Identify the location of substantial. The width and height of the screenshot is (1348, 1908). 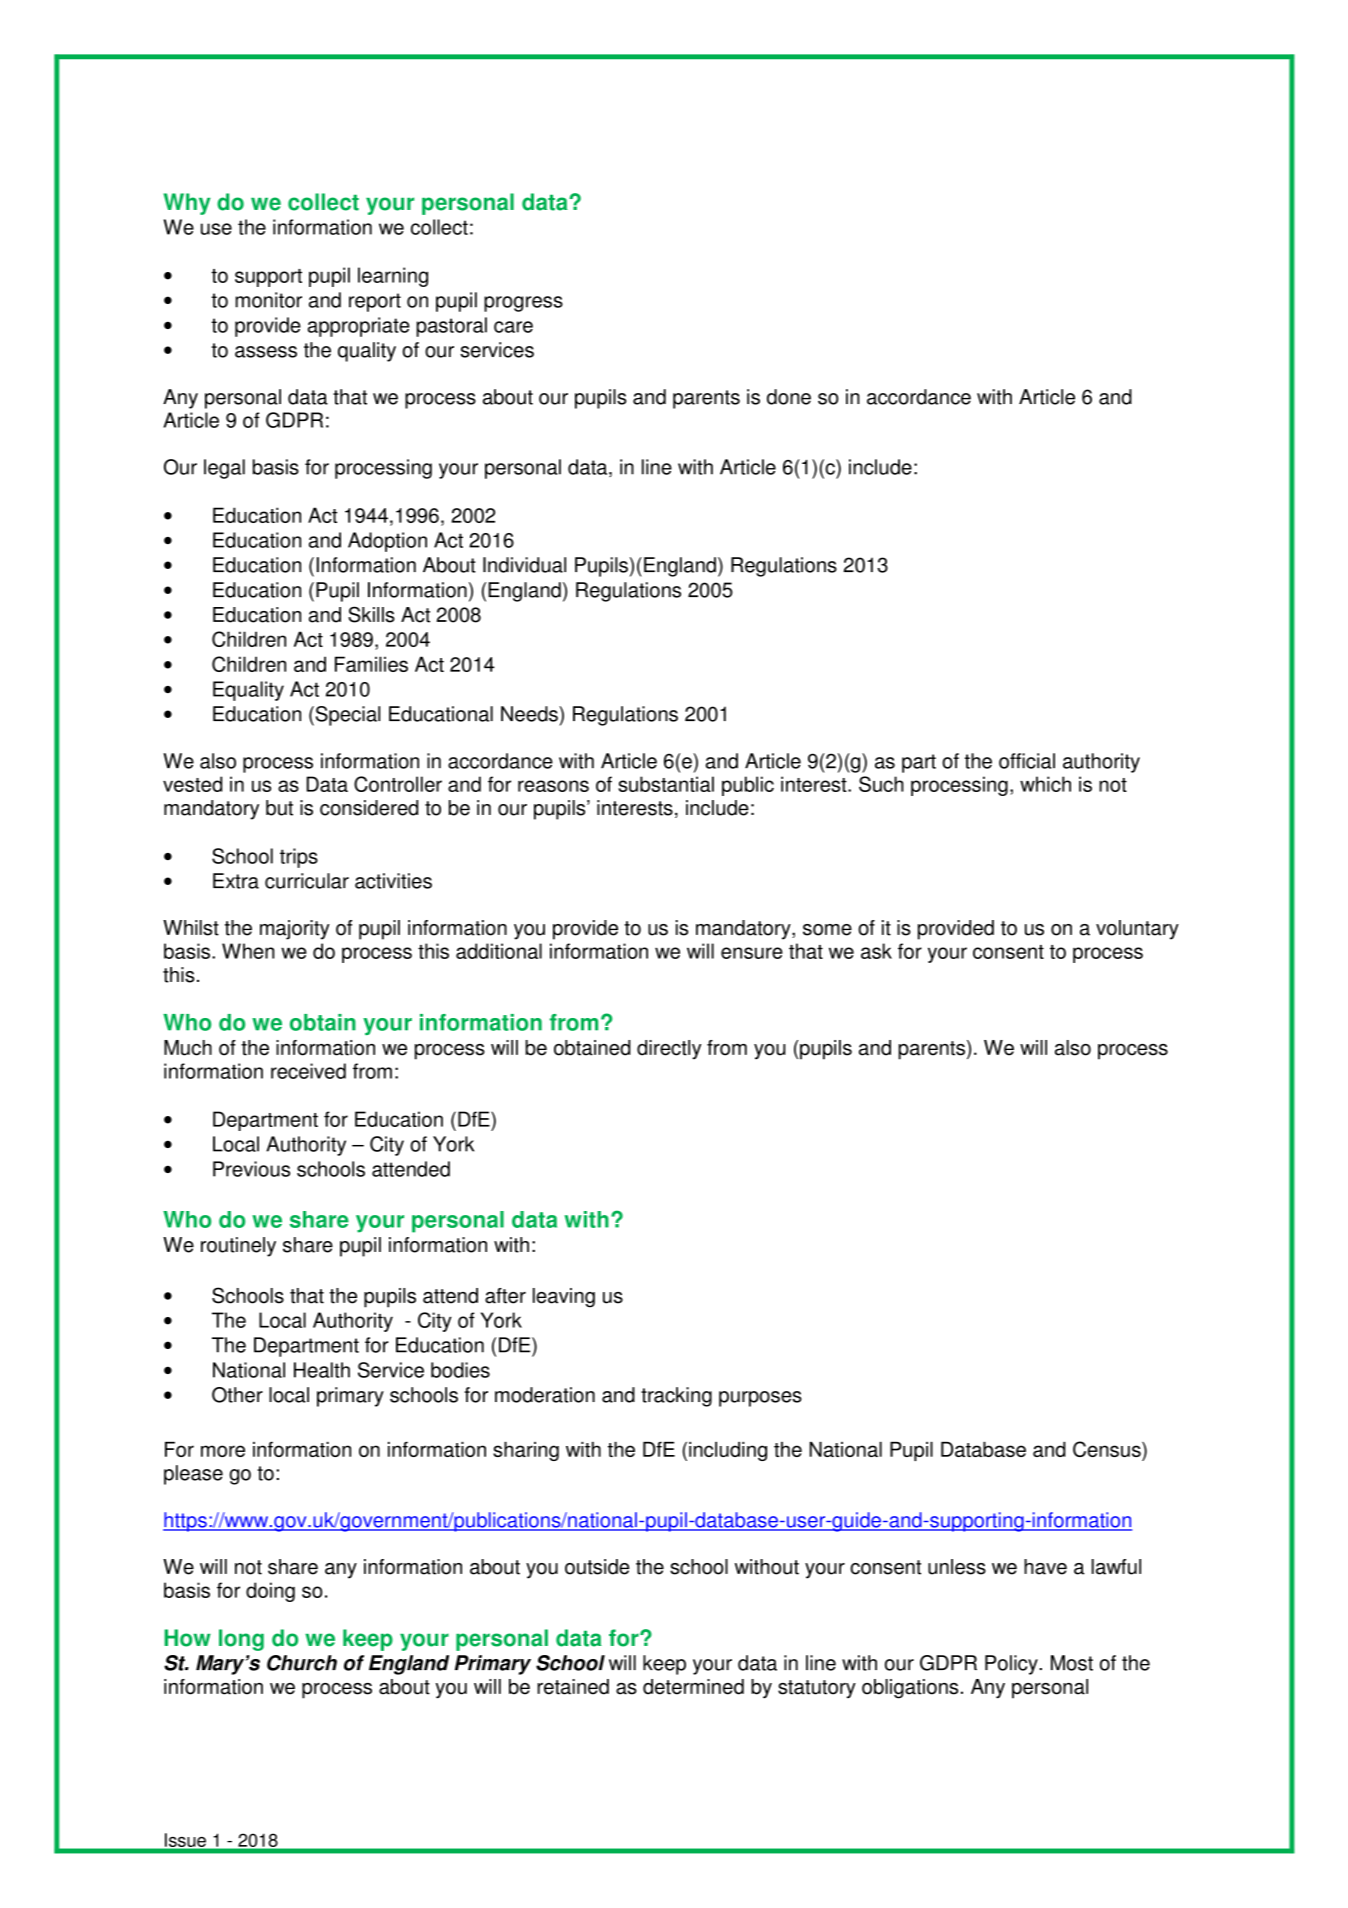
(666, 784).
